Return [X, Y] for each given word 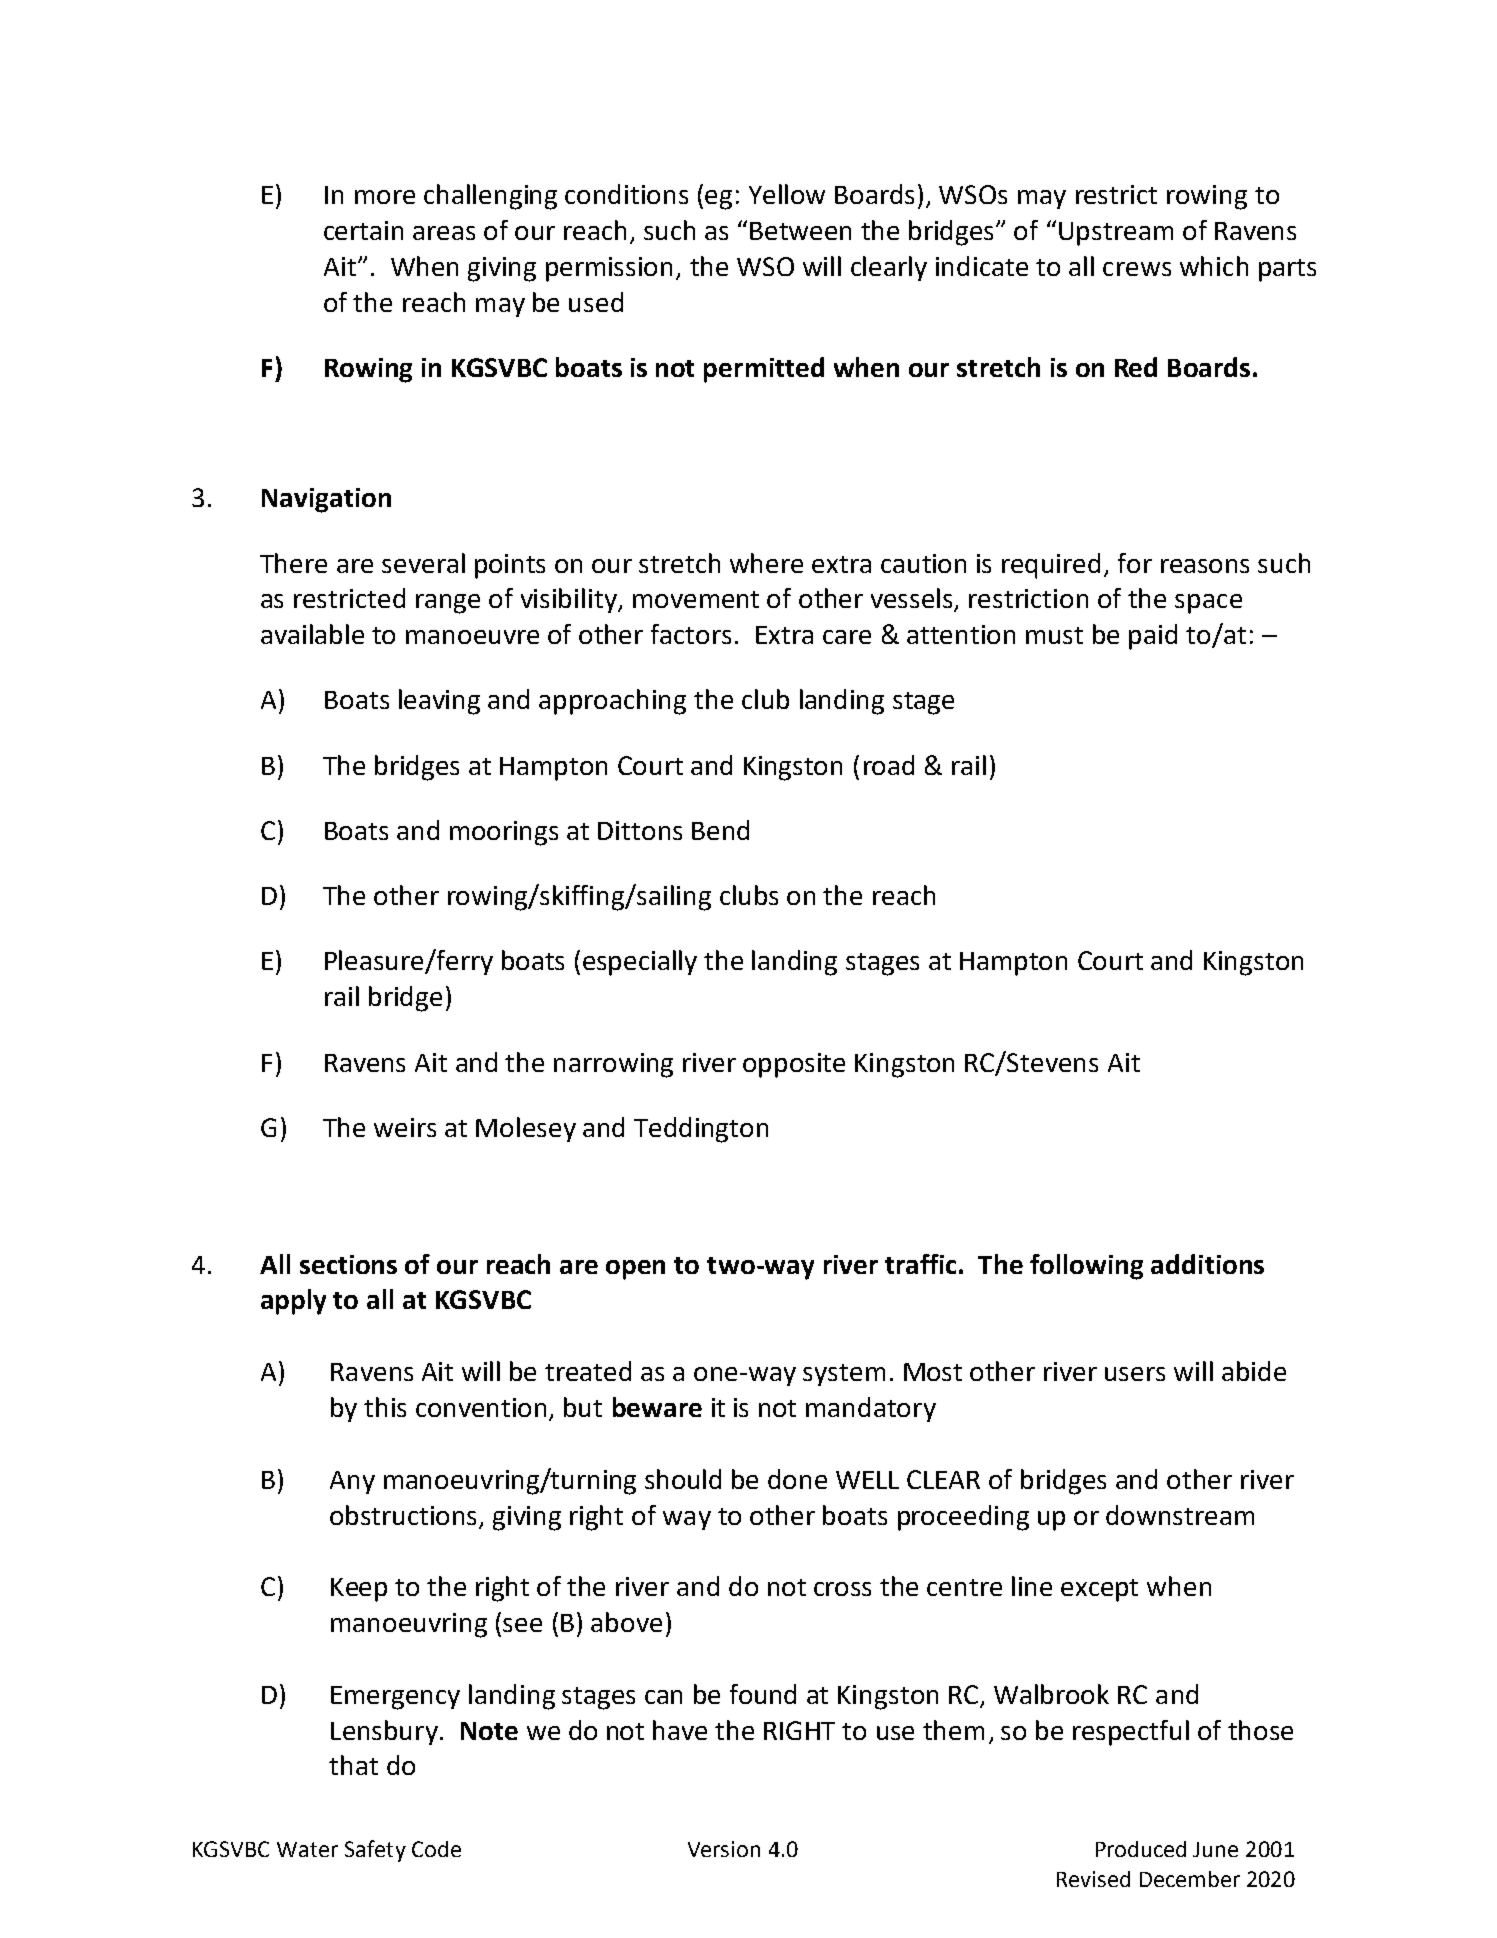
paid [1153, 637]
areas [444, 233]
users [1135, 1374]
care [847, 637]
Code [436, 1849]
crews [1137, 269]
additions [1207, 1264]
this [385, 1407]
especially [640, 963]
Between [800, 231]
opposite [794, 1065]
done [797, 1479]
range [448, 604]
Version [724, 1849]
